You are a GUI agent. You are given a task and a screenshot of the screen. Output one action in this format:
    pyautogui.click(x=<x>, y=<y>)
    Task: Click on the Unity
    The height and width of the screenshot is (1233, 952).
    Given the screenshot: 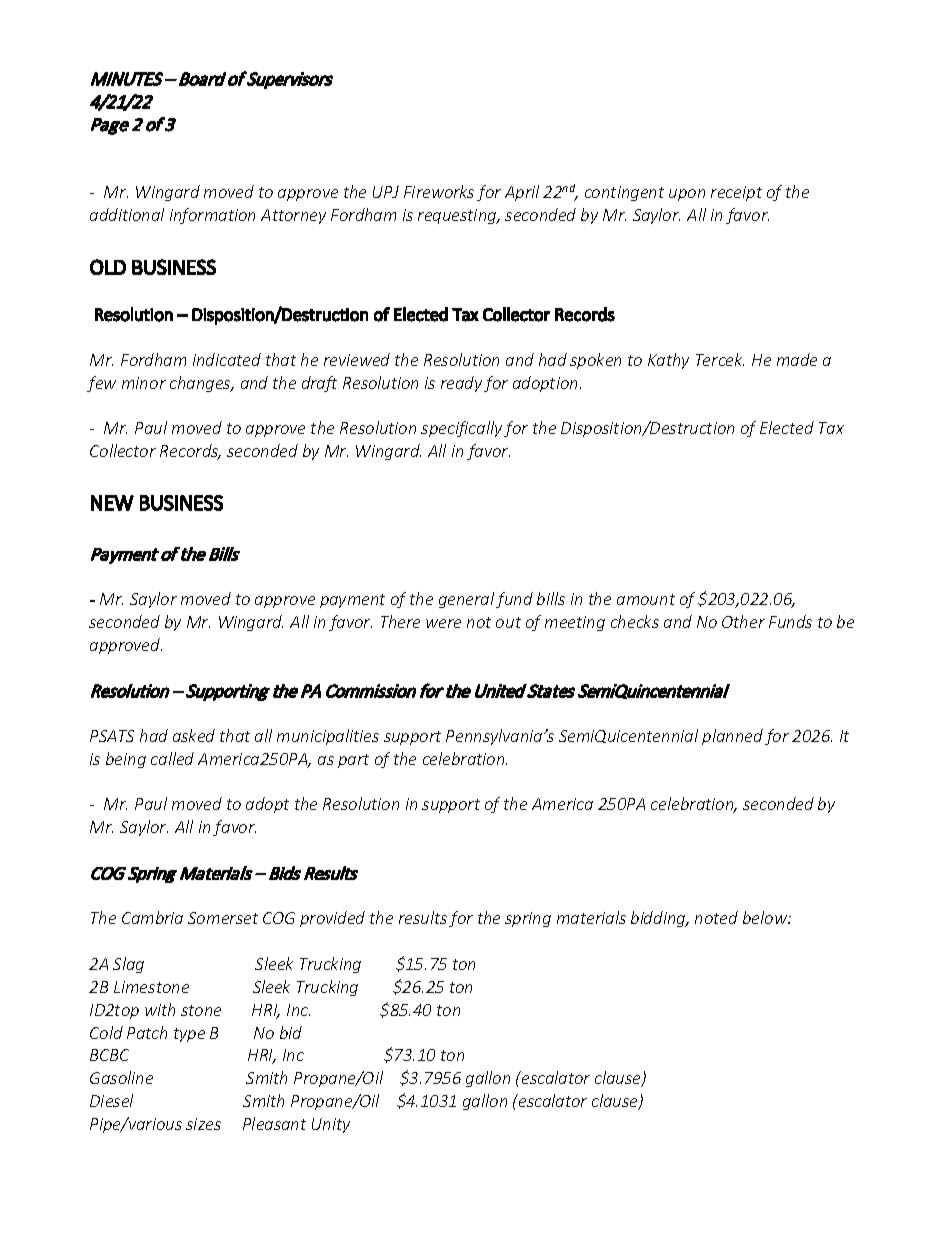 What is the action you would take?
    pyautogui.click(x=331, y=1125)
